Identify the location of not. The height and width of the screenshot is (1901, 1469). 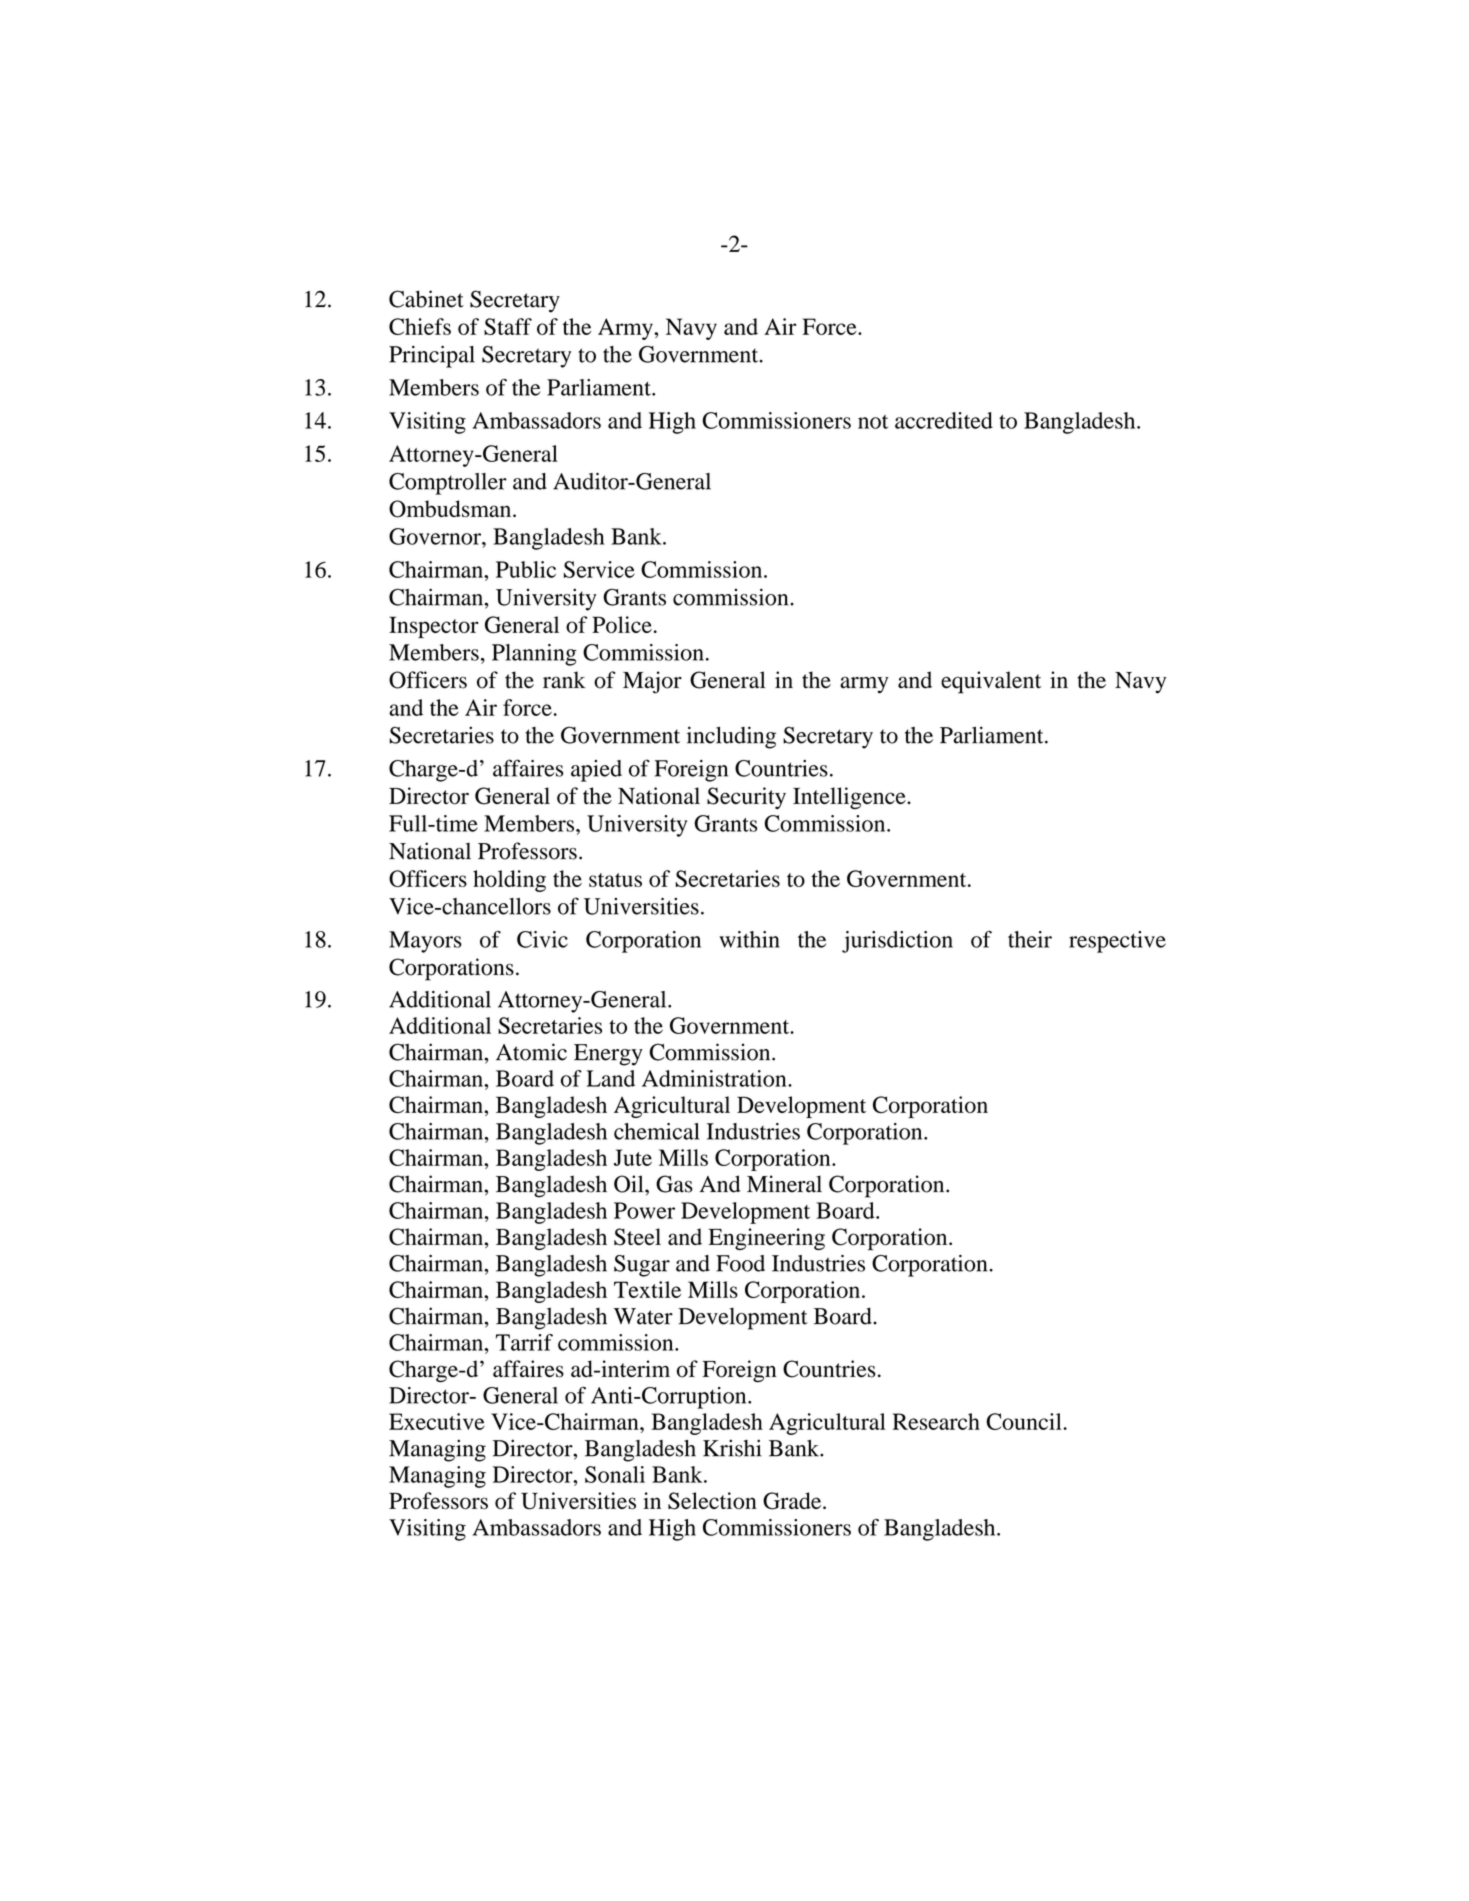
(873, 422).
